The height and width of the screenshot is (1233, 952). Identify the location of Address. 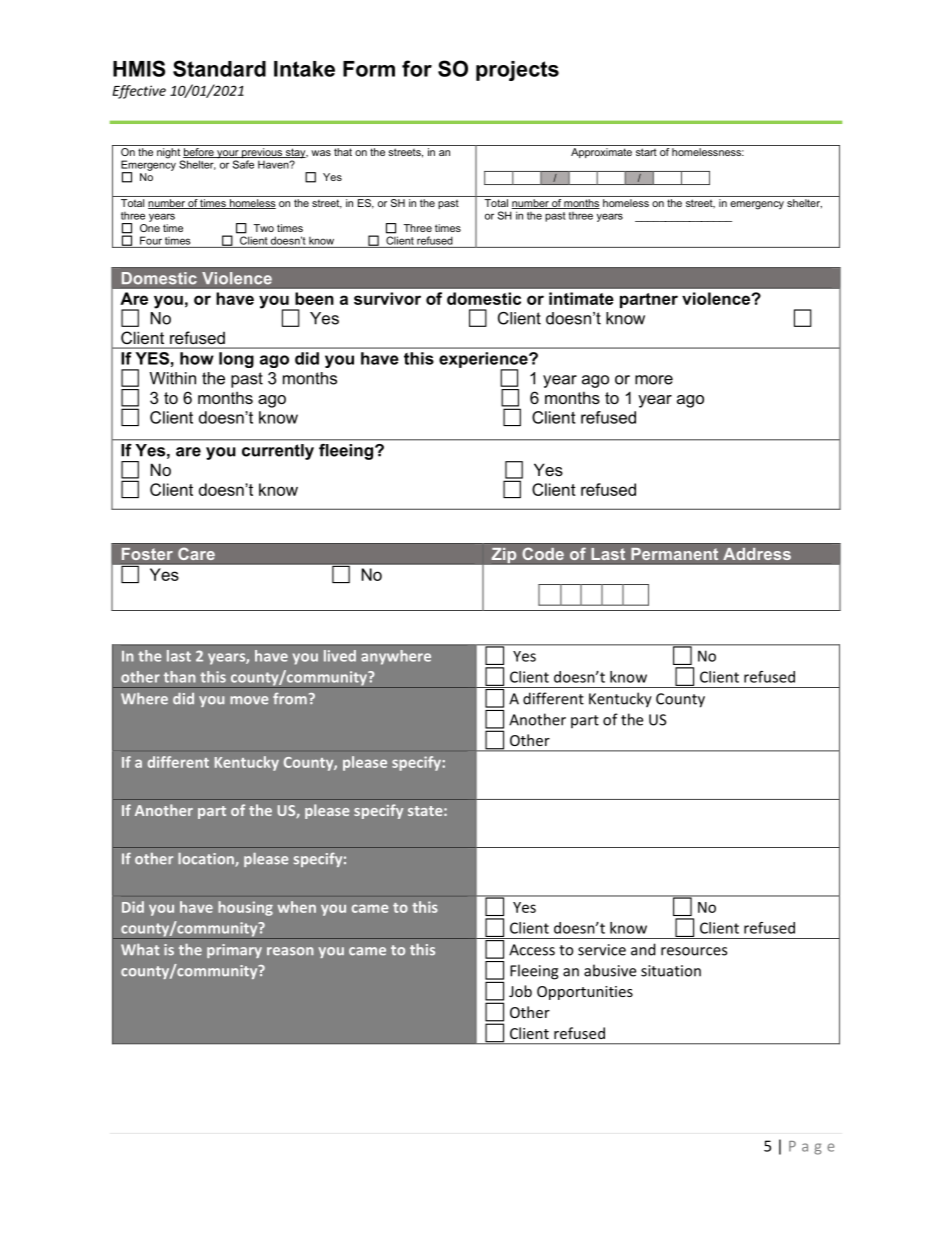
(757, 554).
